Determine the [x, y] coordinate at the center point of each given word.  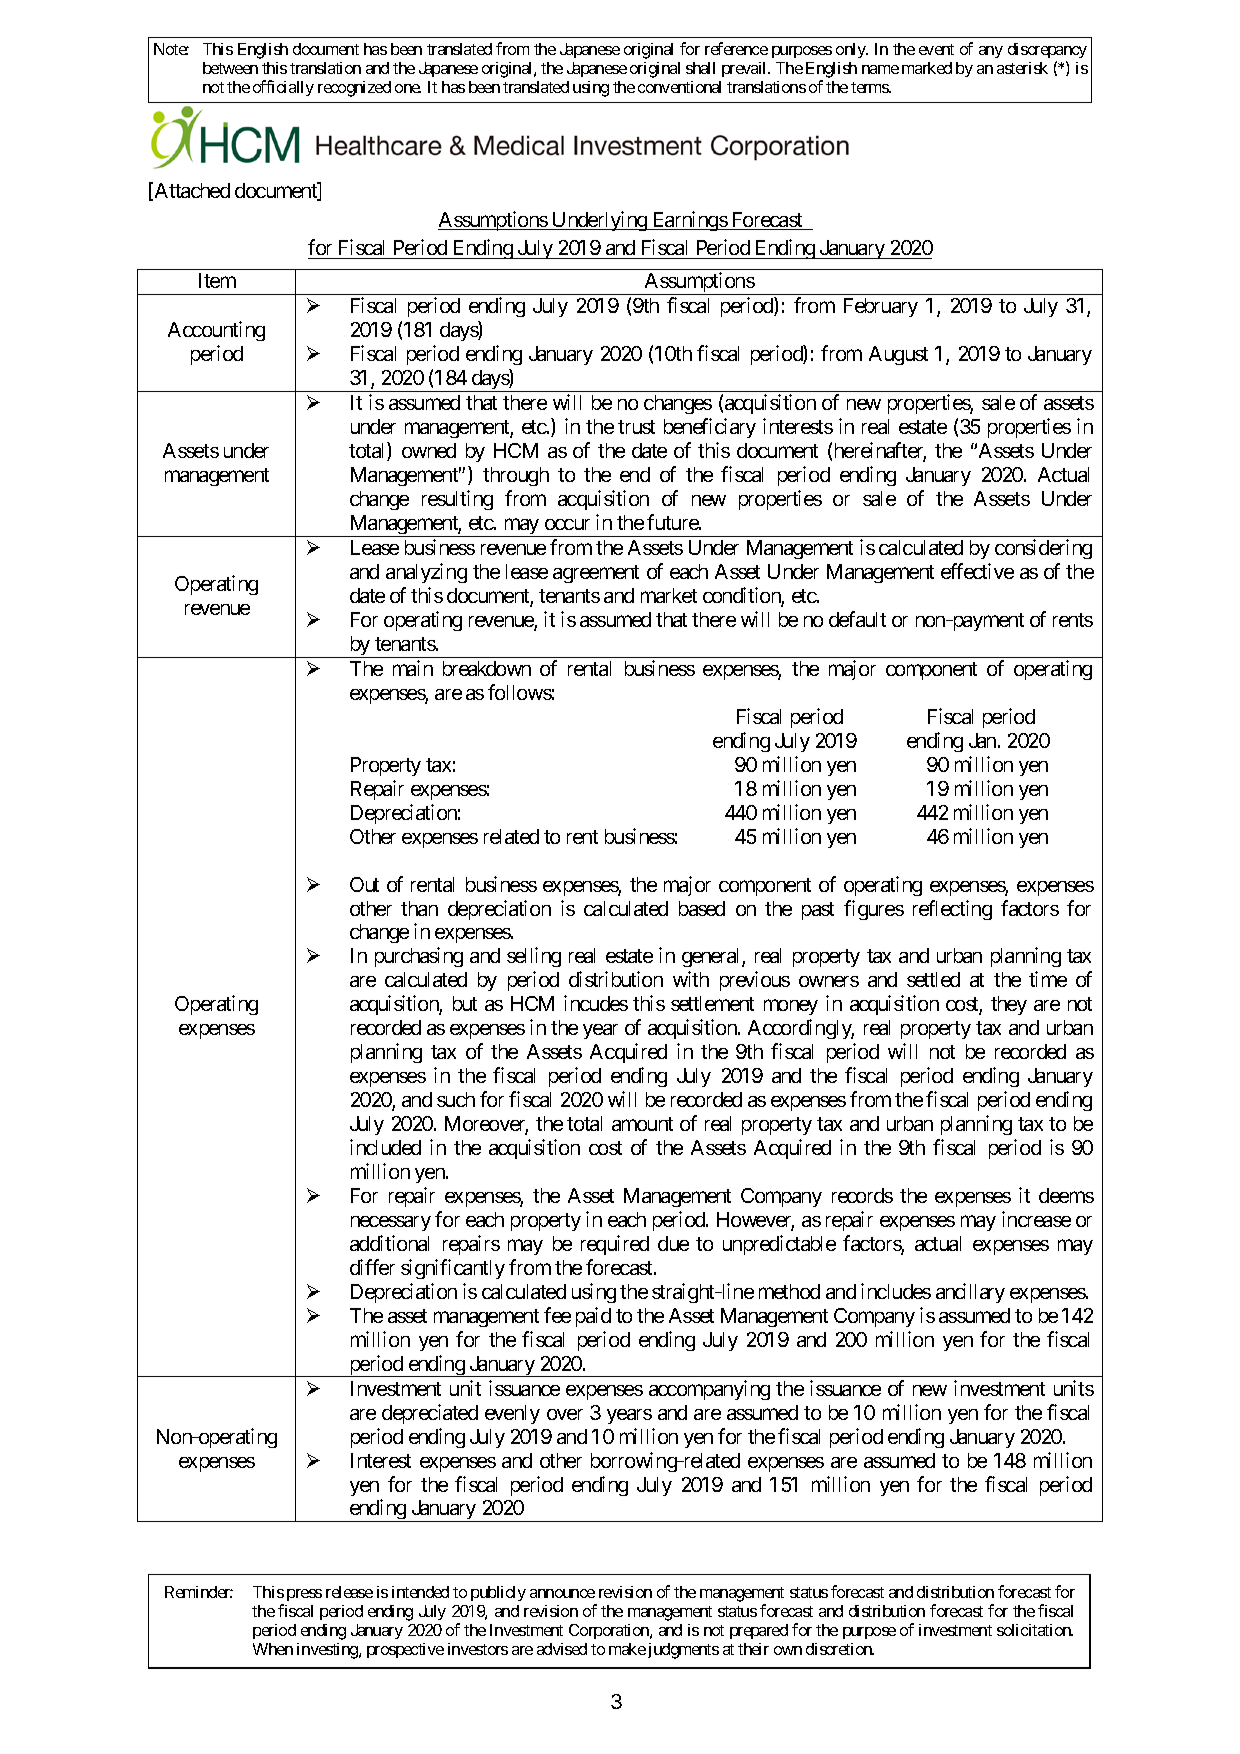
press [304, 1595]
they [1009, 1005]
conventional [679, 87]
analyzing [426, 573]
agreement [596, 574]
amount [642, 1124]
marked [927, 68]
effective [977, 571]
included [385, 1147]
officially [283, 88]
